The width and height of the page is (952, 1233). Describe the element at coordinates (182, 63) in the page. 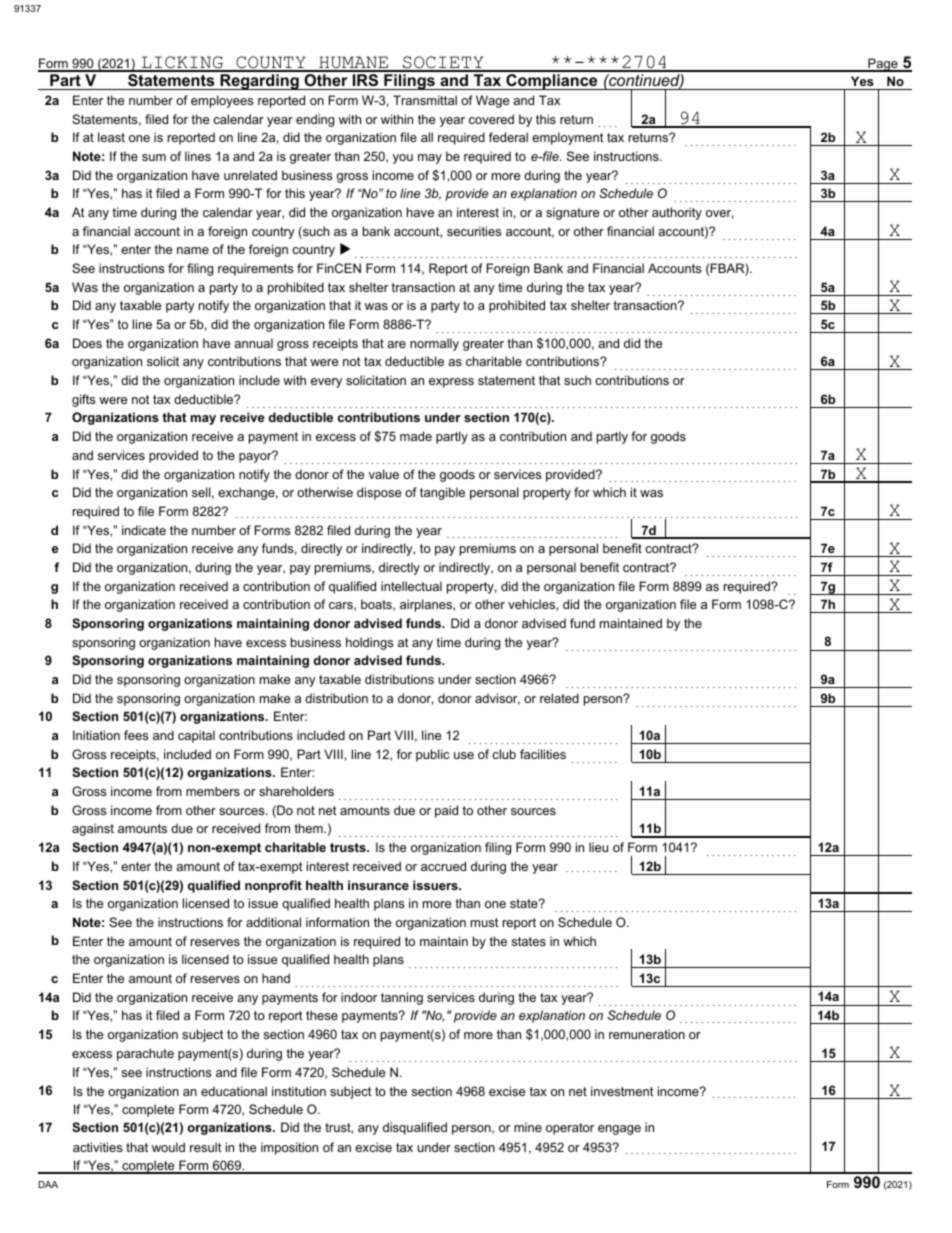

I see `LICKING` at that location.
